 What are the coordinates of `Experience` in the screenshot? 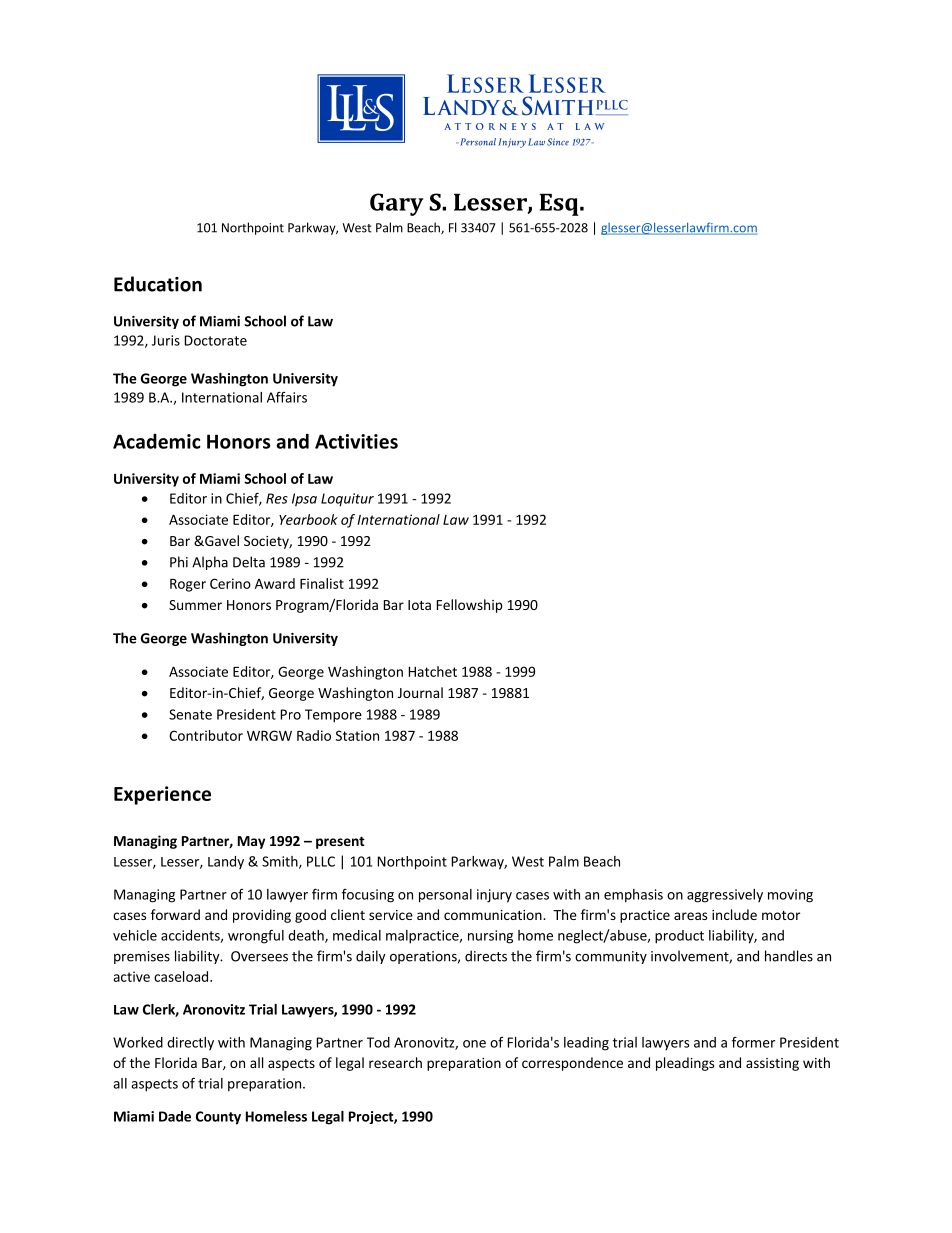 It's located at (162, 795).
